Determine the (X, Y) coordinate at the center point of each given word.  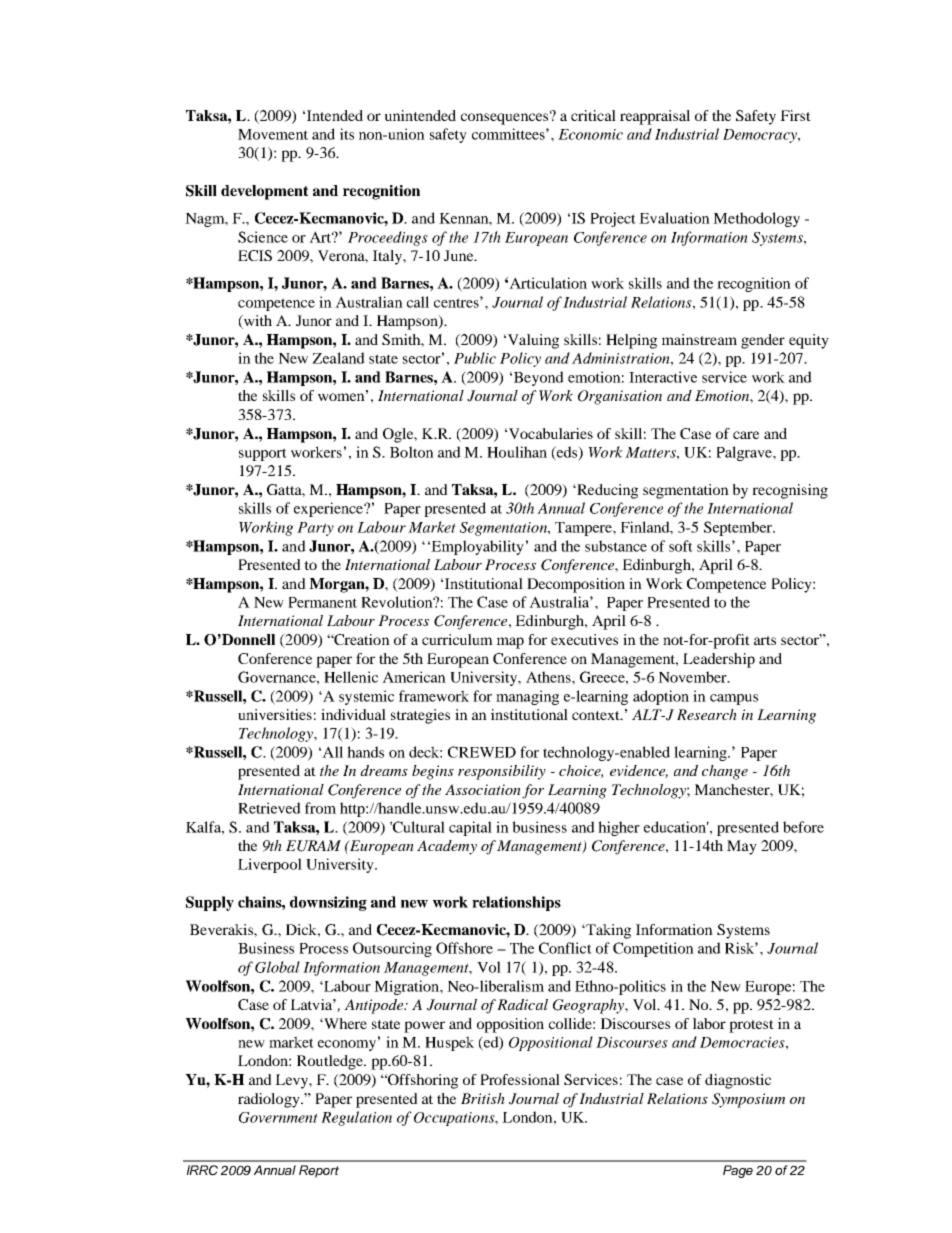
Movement (273, 134)
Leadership (719, 660)
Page (738, 1171)
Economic (590, 134)
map (510, 643)
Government (278, 1117)
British (483, 1098)
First (795, 115)
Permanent (322, 602)
